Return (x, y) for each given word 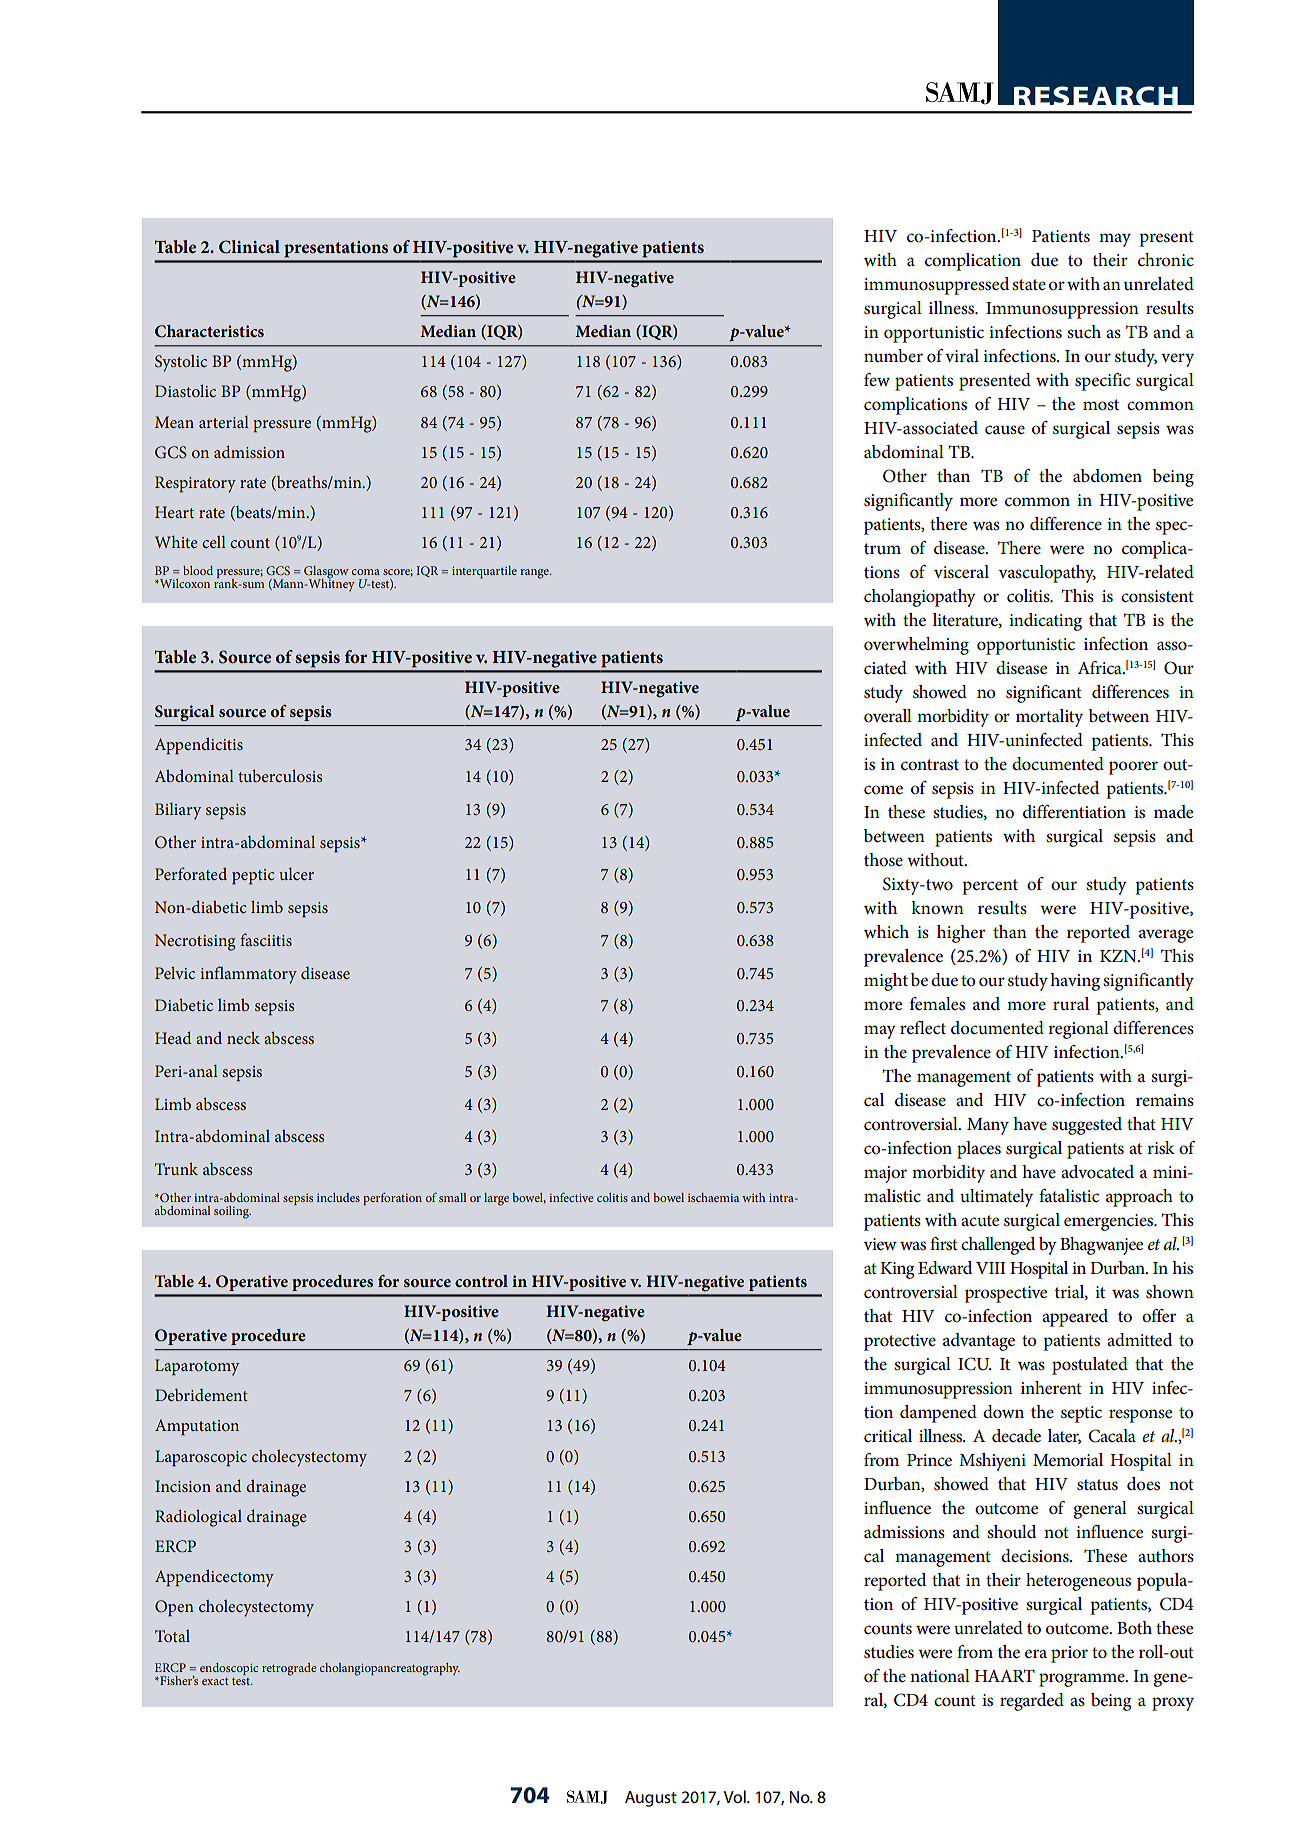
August (651, 1799)
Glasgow (326, 573)
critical (888, 1436)
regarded (1032, 1702)
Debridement (201, 1395)
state (1029, 284)
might (886, 982)
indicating (1045, 622)
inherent (1051, 1387)
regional (1078, 1030)
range (535, 574)
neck (243, 1037)
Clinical (249, 247)
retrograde (289, 1669)
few (877, 379)
